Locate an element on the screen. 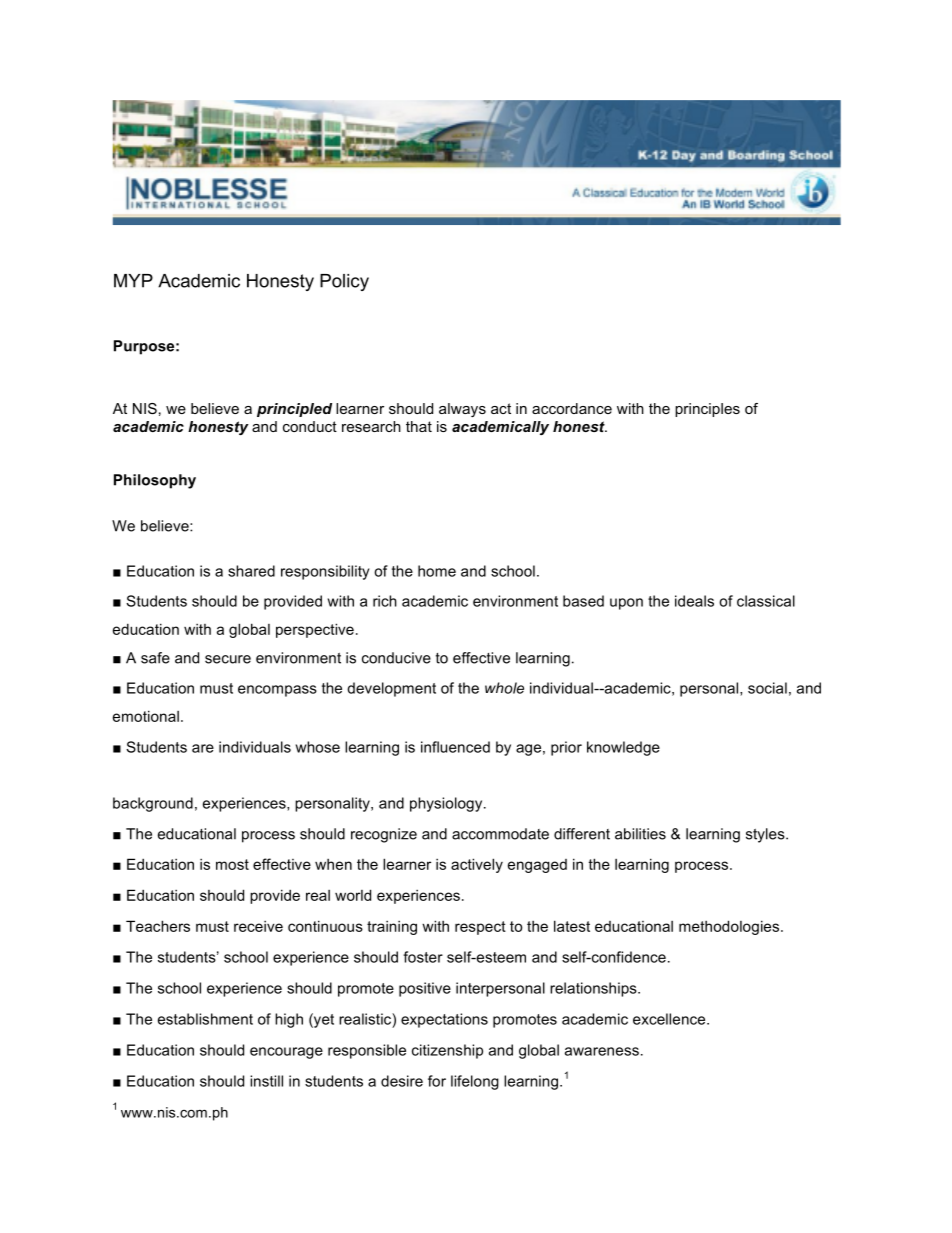 Image resolution: width=952 pixels, height=1233 pixels. accordance is located at coordinates (572, 408).
